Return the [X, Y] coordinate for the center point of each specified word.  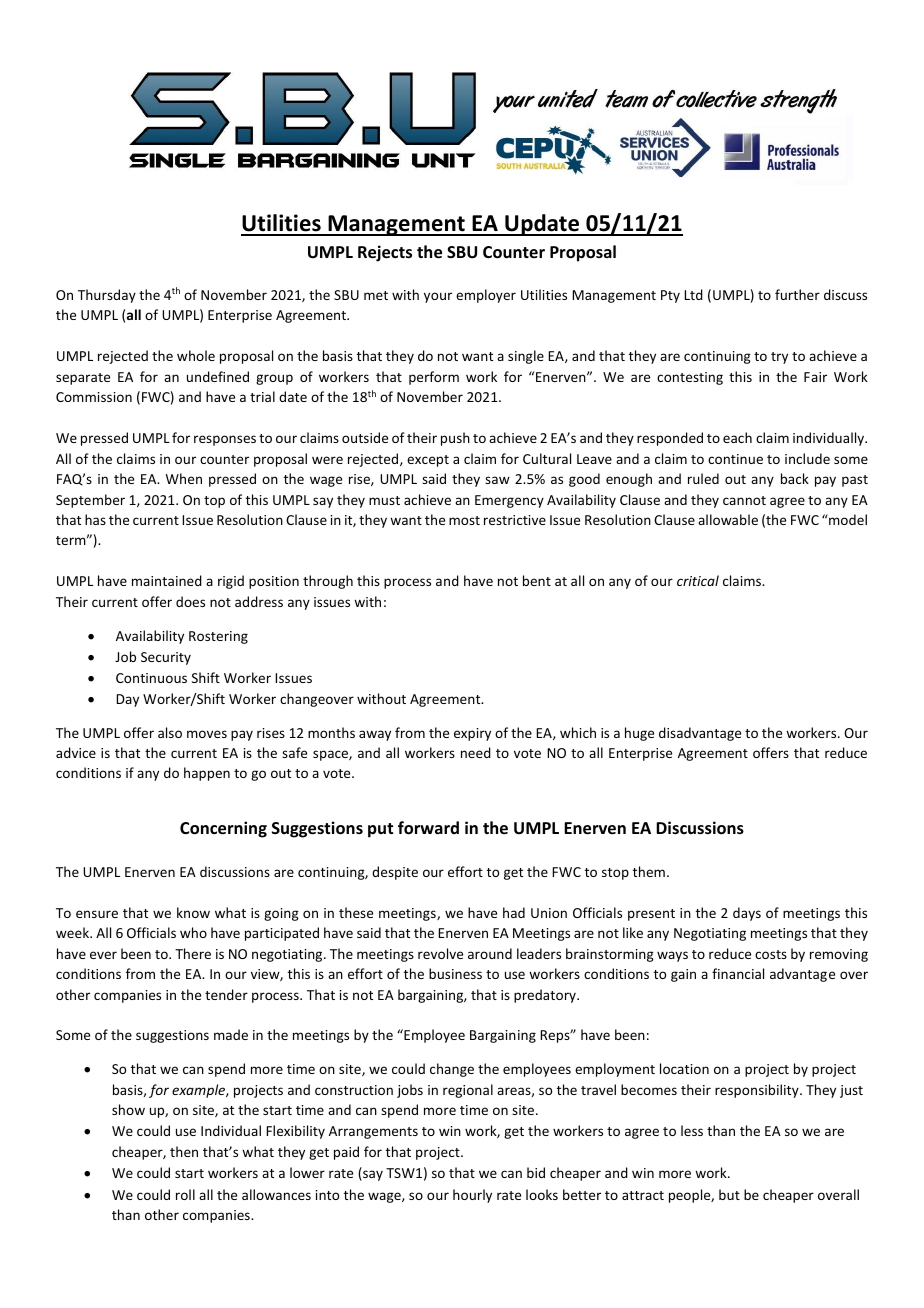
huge [639, 734]
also [170, 732]
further [797, 294]
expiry [472, 734]
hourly [472, 1196]
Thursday [107, 296]
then [184, 1151]
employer [486, 296]
